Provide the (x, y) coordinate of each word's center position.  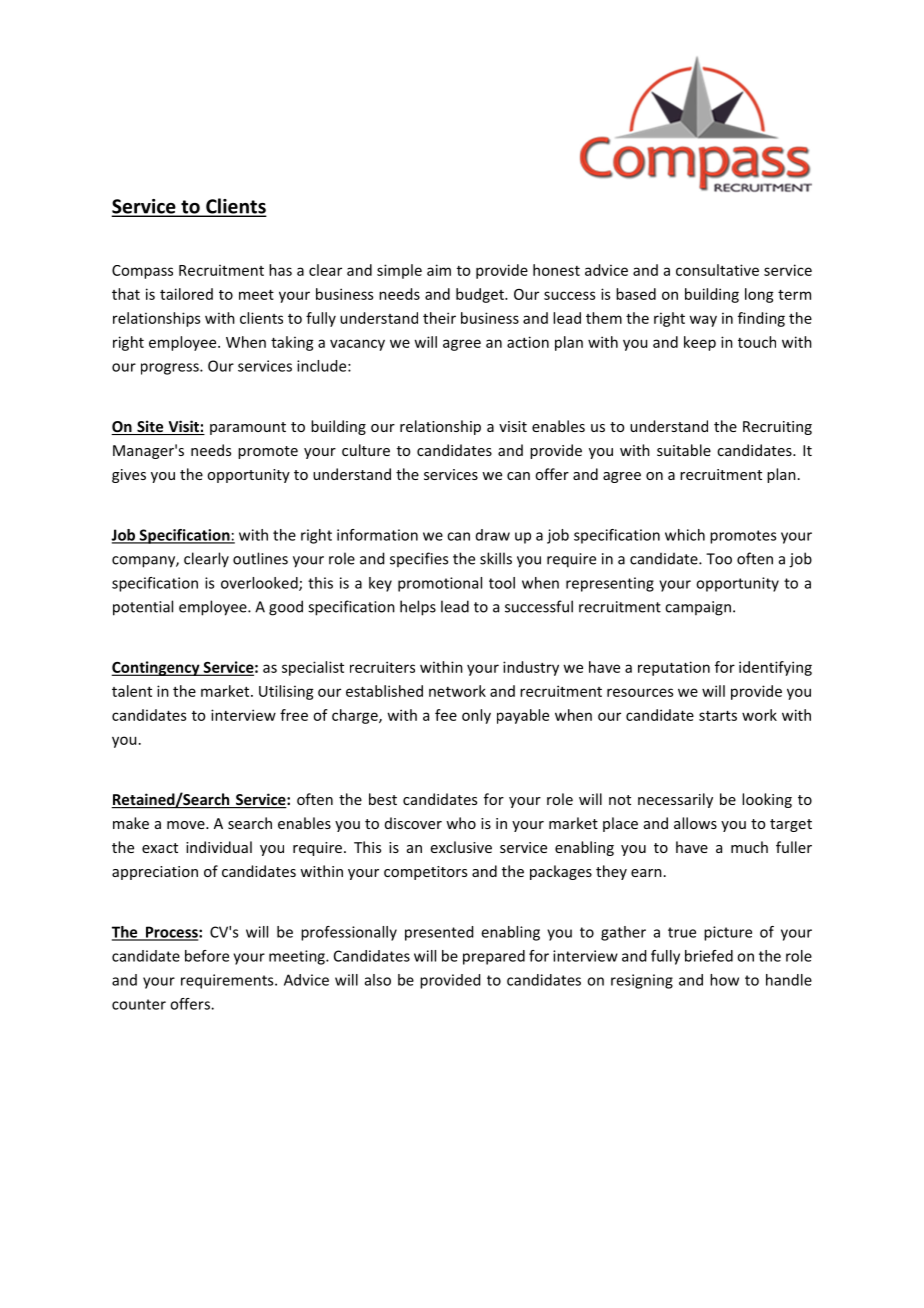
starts (718, 715)
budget (481, 295)
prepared (494, 957)
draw (493, 535)
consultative (717, 270)
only (476, 716)
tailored (186, 294)
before (207, 956)
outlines (260, 558)
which (685, 535)
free (294, 715)
